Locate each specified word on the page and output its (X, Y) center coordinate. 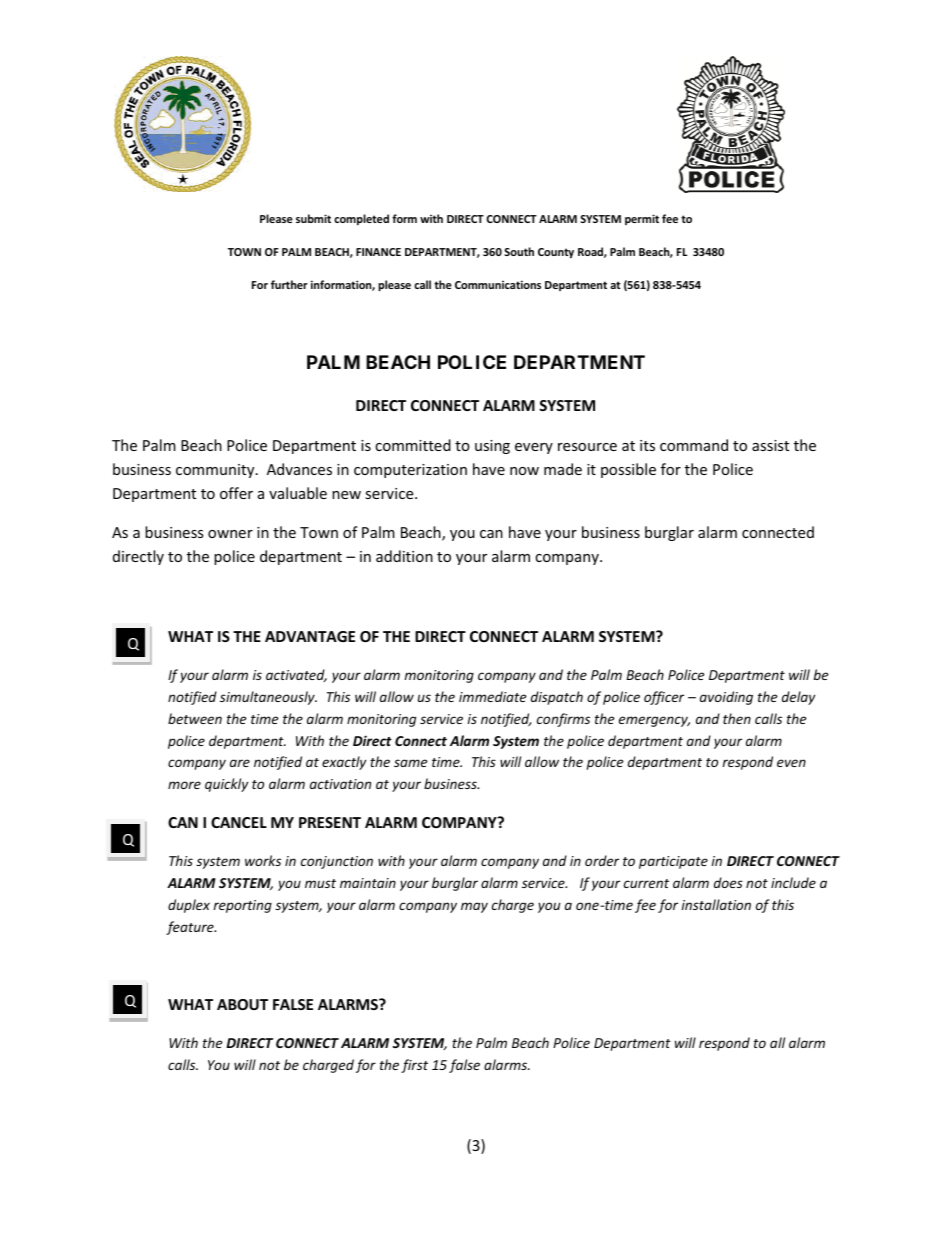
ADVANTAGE (310, 636)
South (519, 251)
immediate (492, 696)
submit (313, 218)
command (694, 445)
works (263, 860)
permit (642, 219)
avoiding (726, 698)
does (728, 882)
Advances (299, 469)
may (474, 907)
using (492, 447)
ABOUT (242, 1004)
